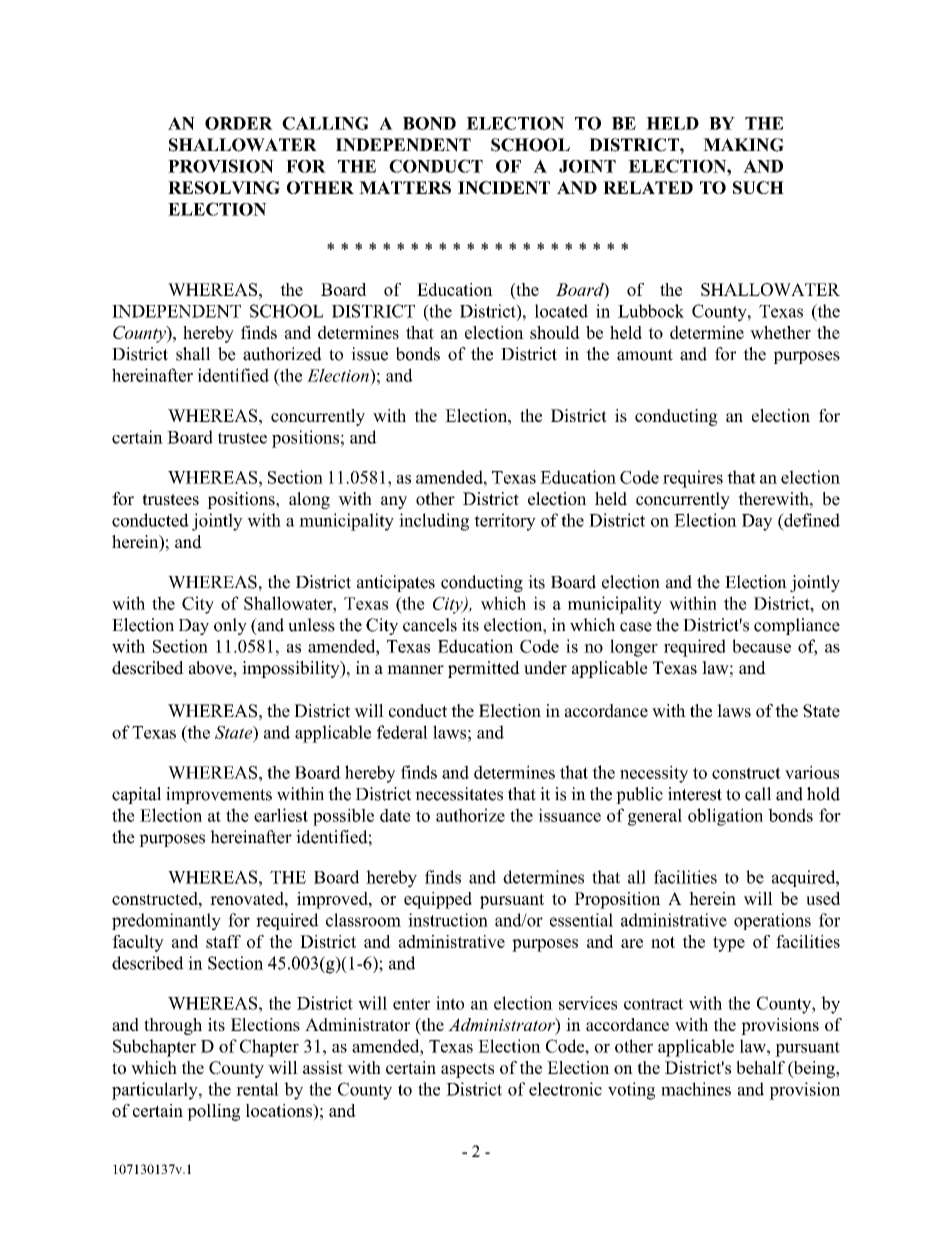 The height and width of the screenshot is (1233, 952). I want to click on requires, so click(693, 479).
